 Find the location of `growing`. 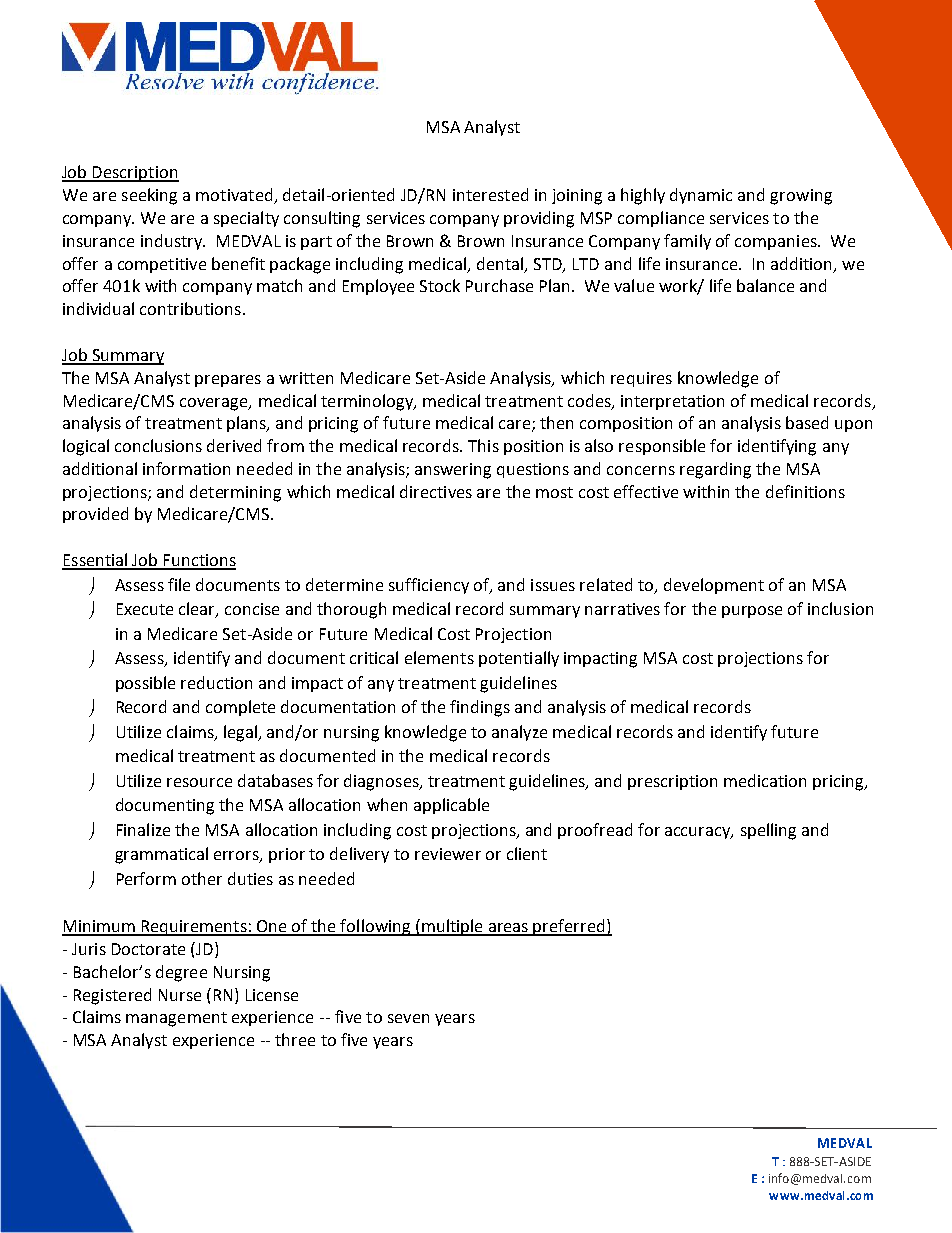

growing is located at coordinates (801, 197).
